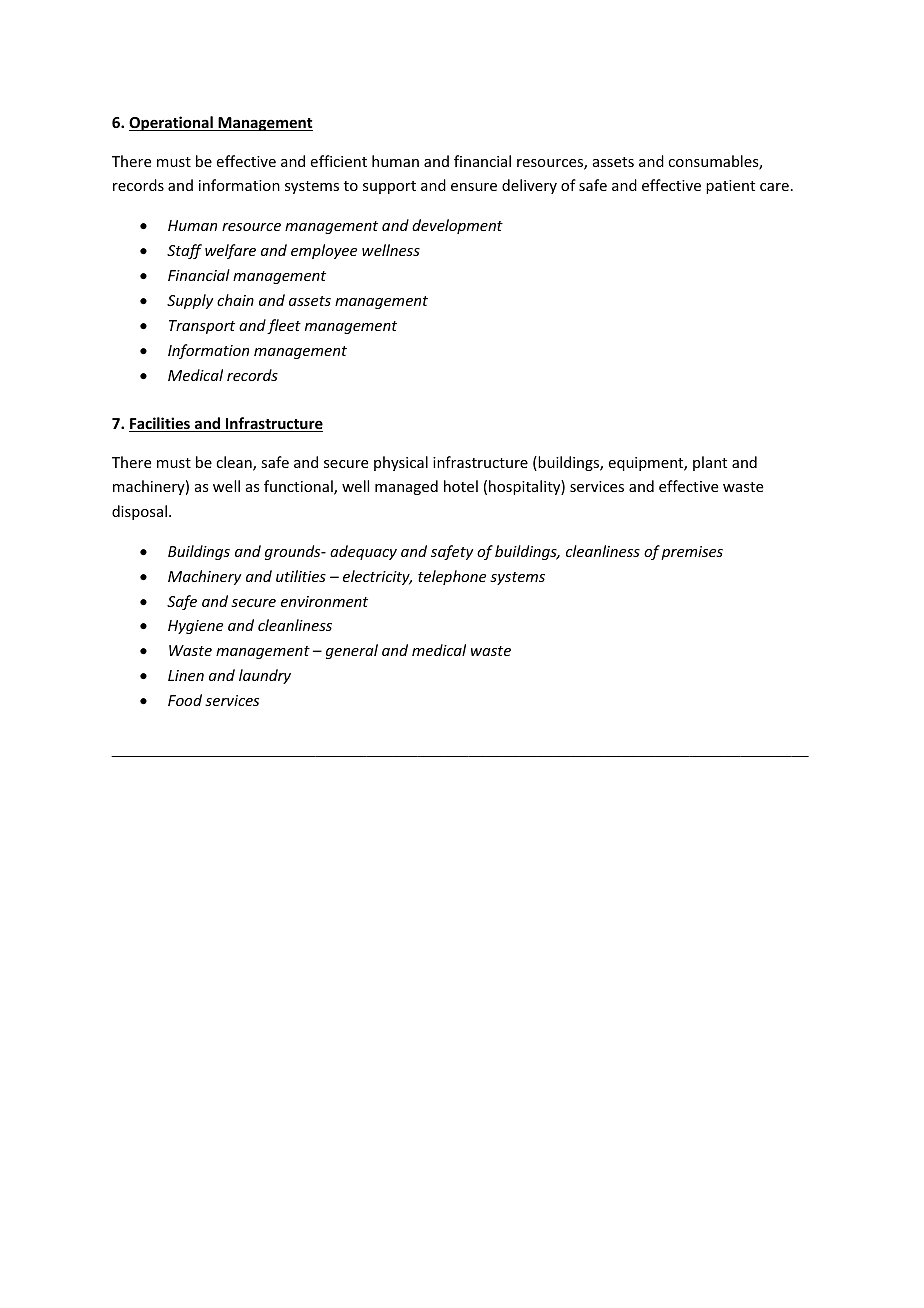 The width and height of the screenshot is (924, 1308). I want to click on Facilities, so click(160, 424).
